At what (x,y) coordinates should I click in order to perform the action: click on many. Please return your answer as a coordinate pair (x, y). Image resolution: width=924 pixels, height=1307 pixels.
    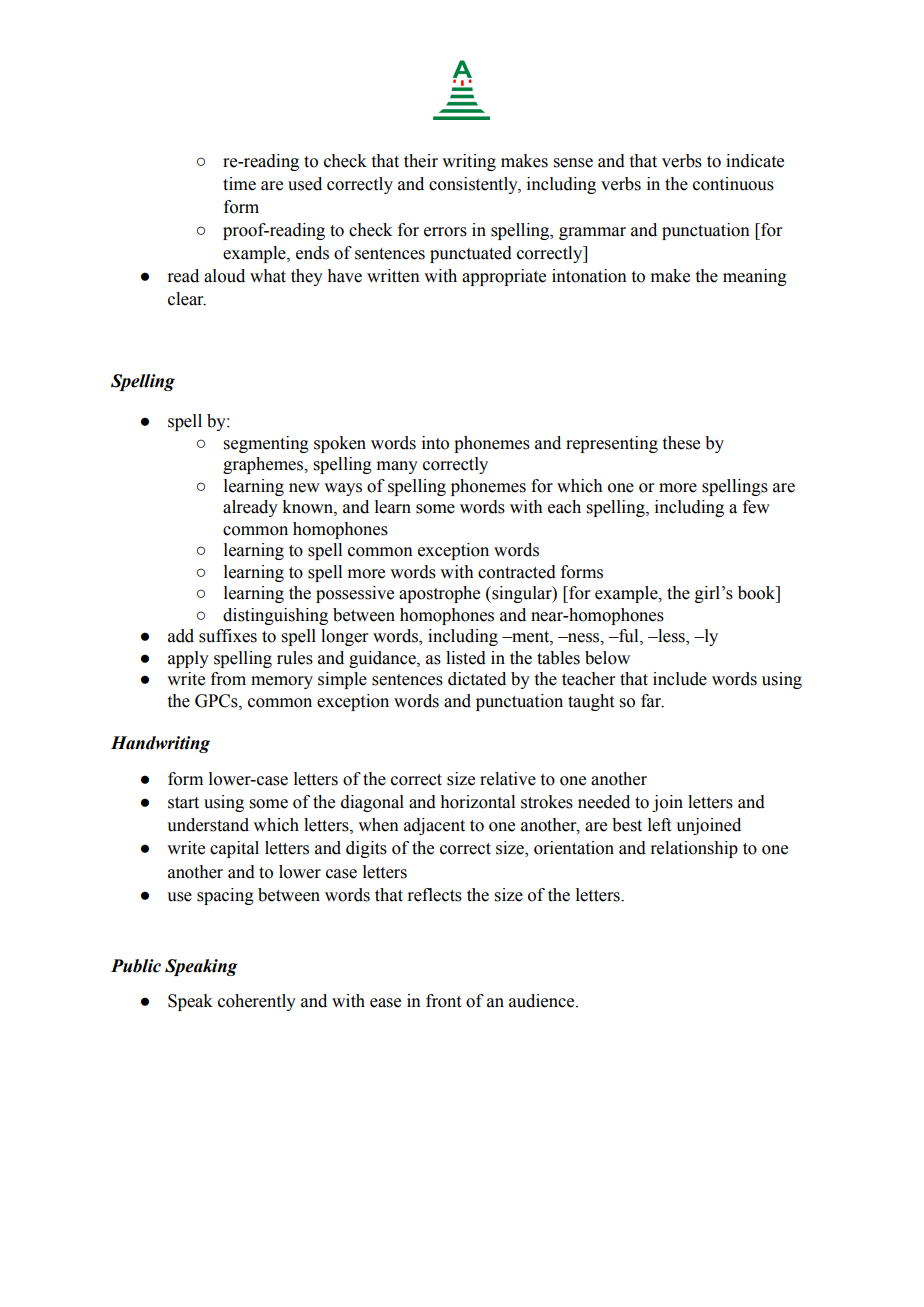
    Looking at the image, I should click on (397, 467).
